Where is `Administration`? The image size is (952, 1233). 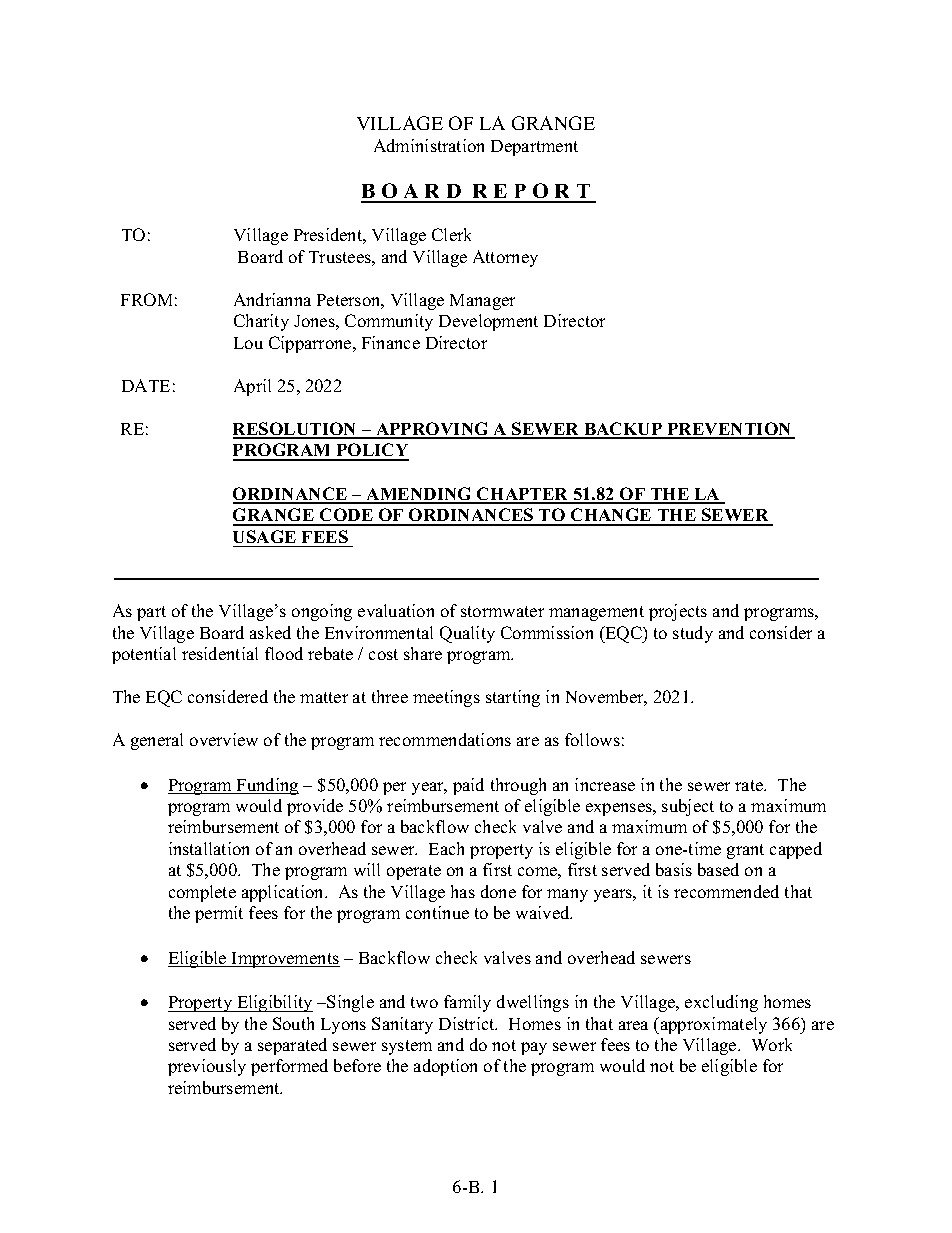 Administration is located at coordinates (429, 145).
